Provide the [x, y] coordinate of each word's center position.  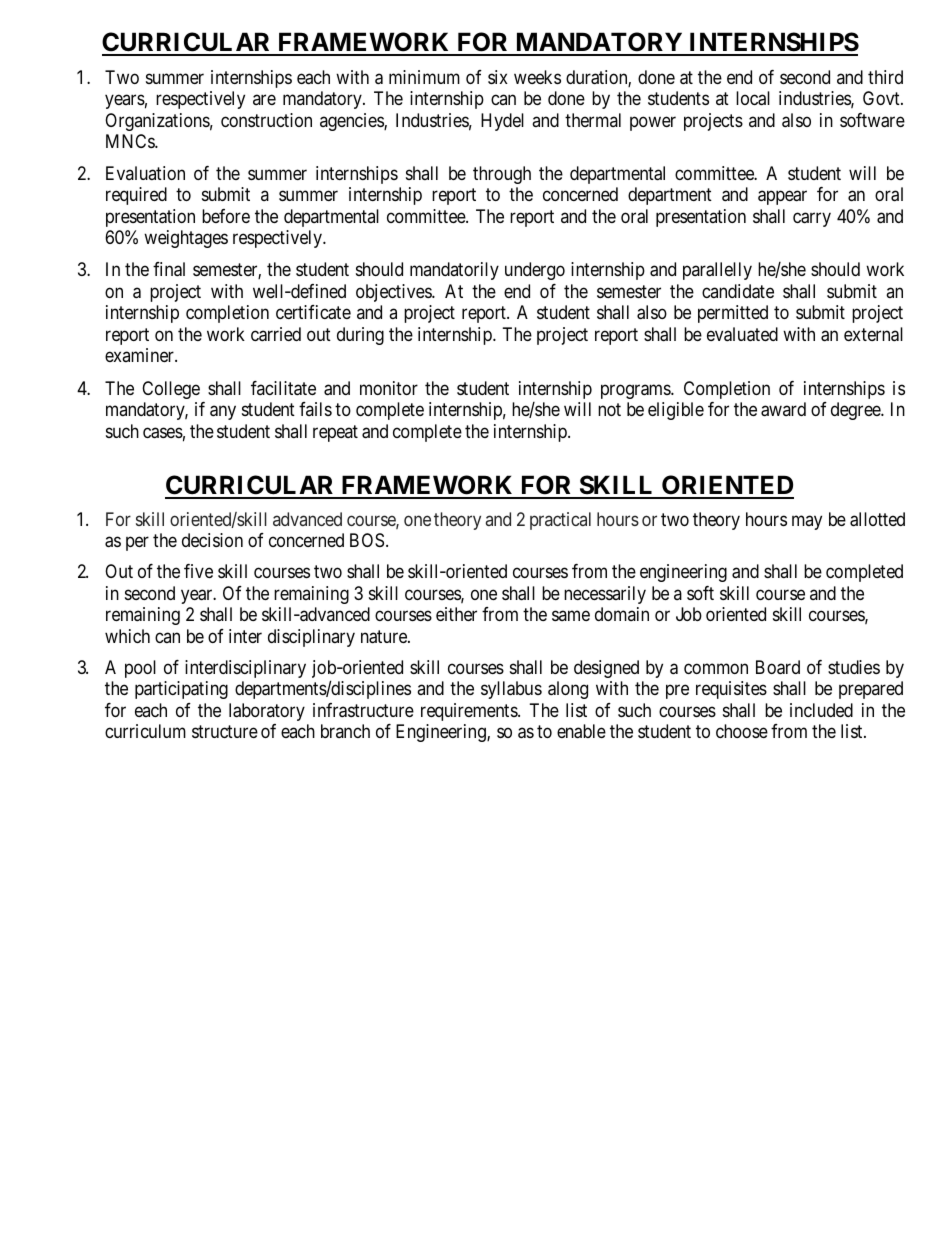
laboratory [267, 712]
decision [212, 540]
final [169, 269]
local [753, 98]
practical [560, 521]
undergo [535, 271]
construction [266, 120]
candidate [738, 291]
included [821, 710]
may [807, 522]
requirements [470, 712]
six [498, 77]
